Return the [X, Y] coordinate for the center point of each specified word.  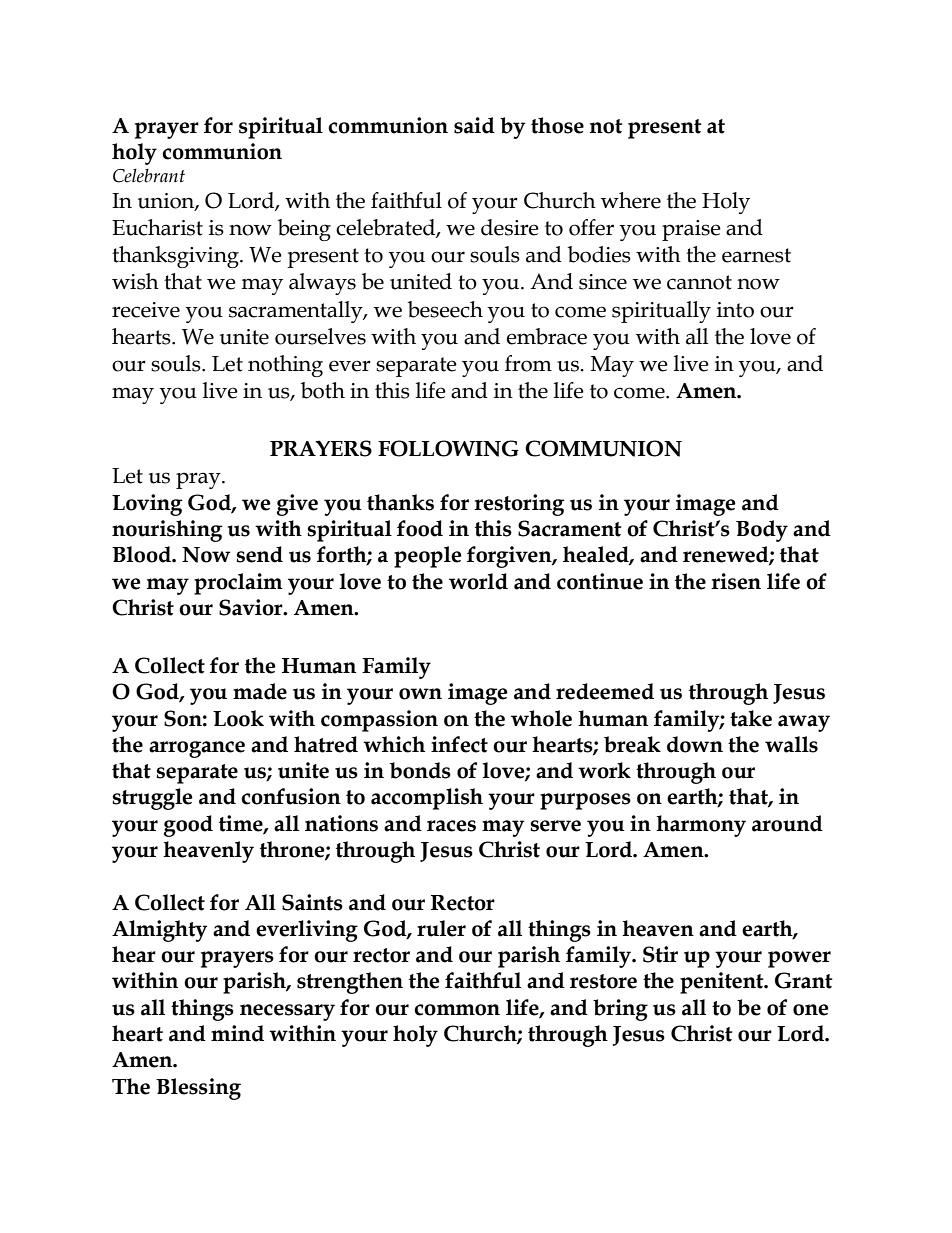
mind [237, 1033]
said [474, 125]
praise [691, 230]
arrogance [197, 749]
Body [762, 531]
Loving [147, 505]
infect [459, 744]
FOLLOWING [448, 448]
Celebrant [149, 175]
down [695, 744]
